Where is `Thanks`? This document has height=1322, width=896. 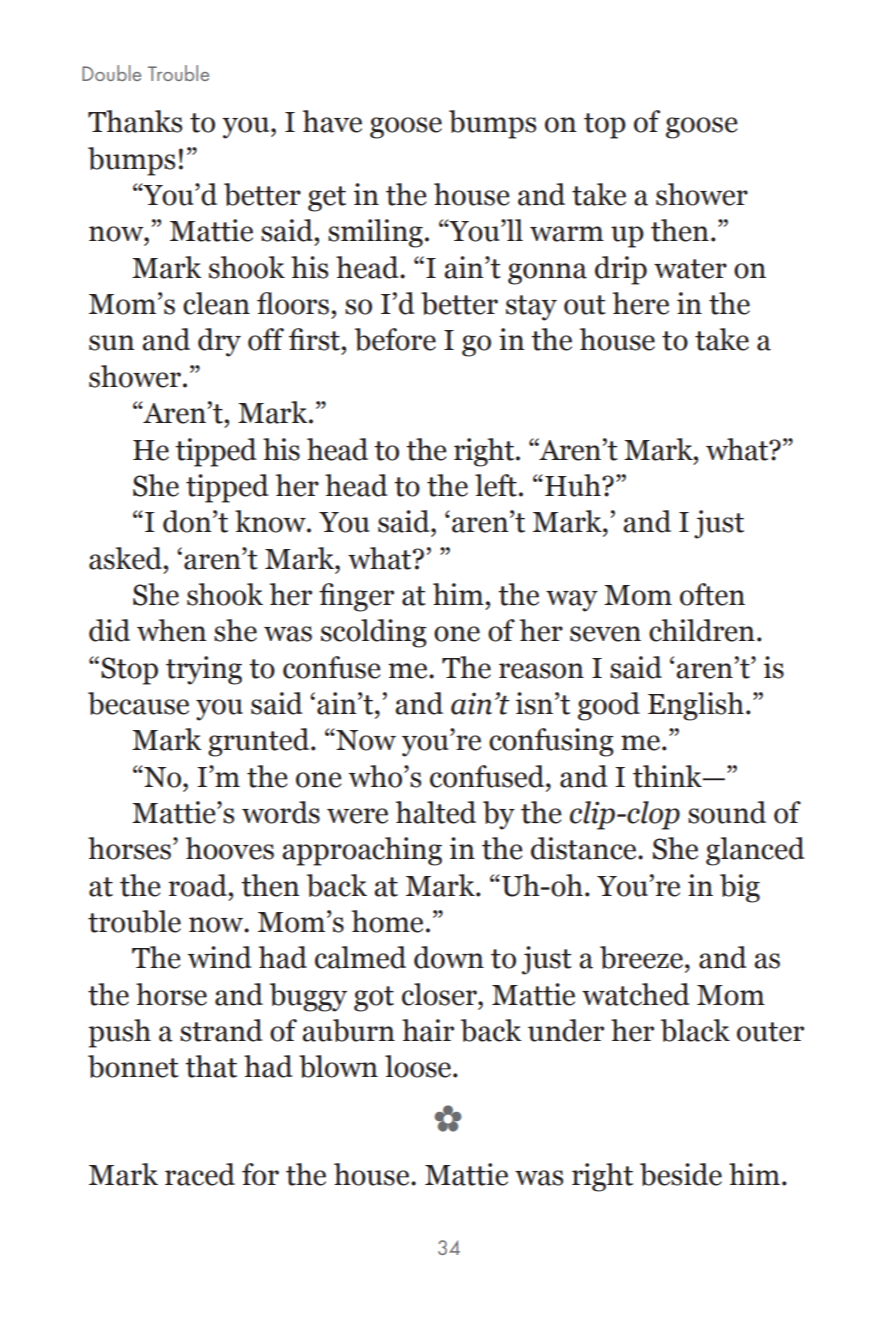
Thanks is located at coordinates (135, 121).
